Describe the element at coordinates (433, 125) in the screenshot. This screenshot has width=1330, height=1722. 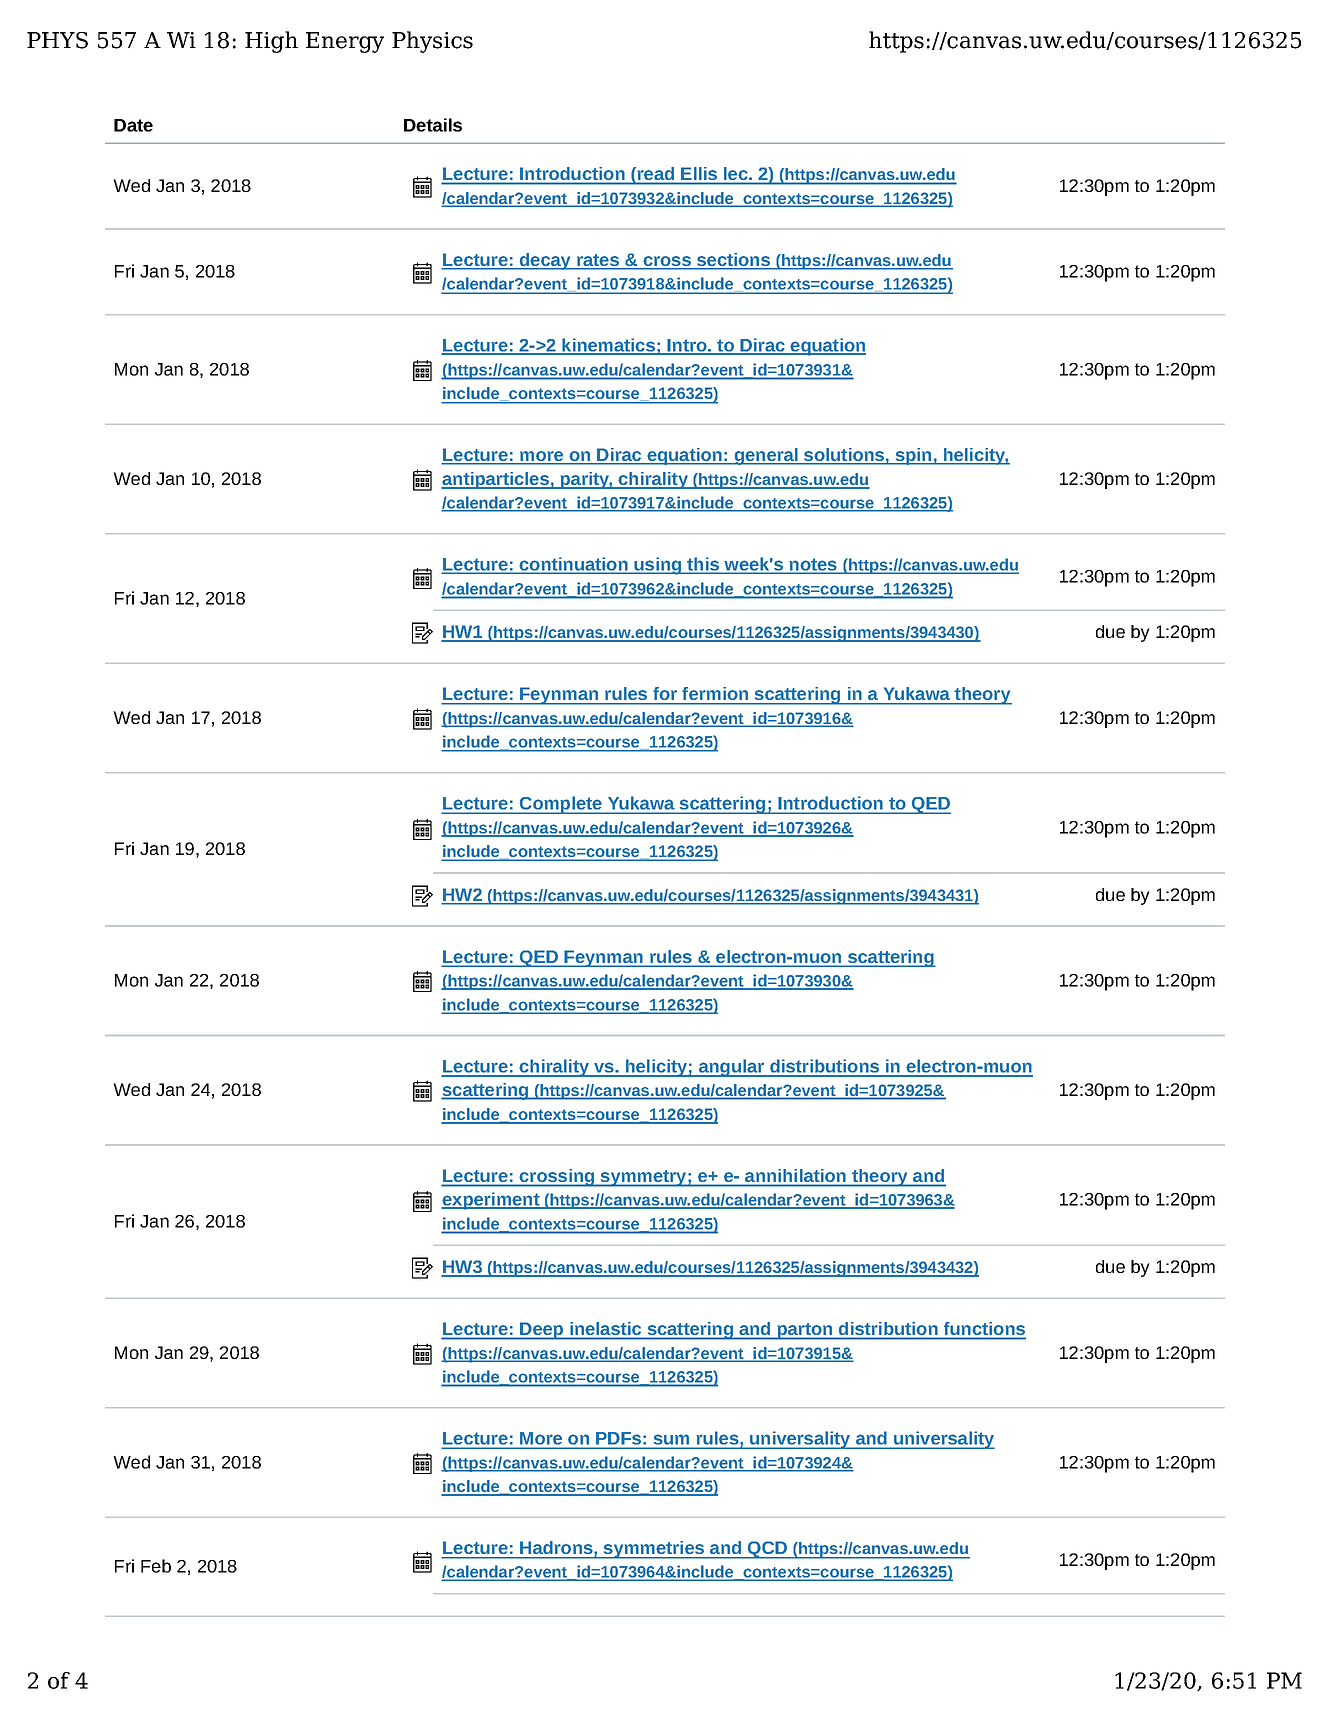
I see `Details` at that location.
